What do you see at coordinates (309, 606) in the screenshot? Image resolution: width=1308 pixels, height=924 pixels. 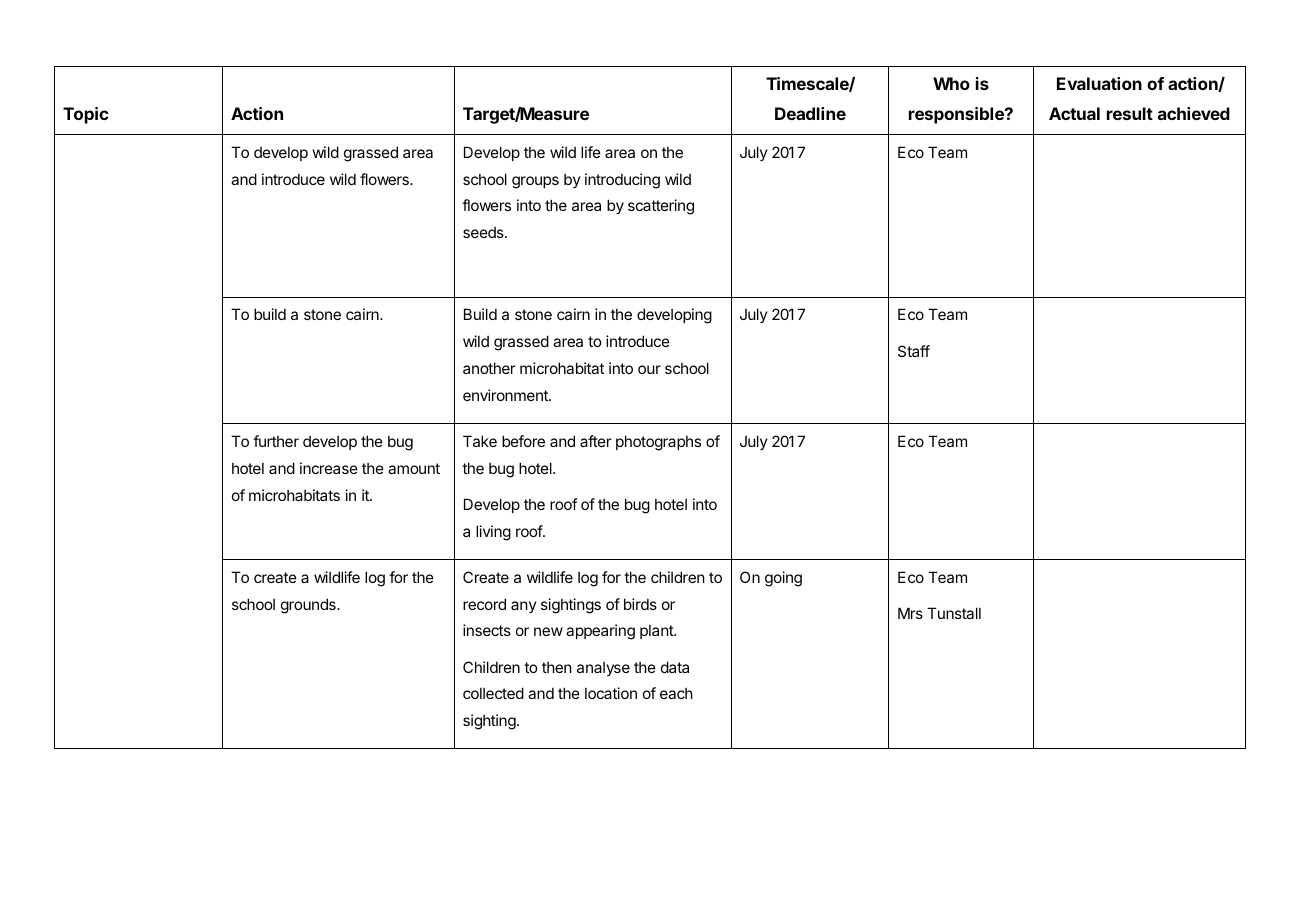 I see `grounds` at bounding box center [309, 606].
